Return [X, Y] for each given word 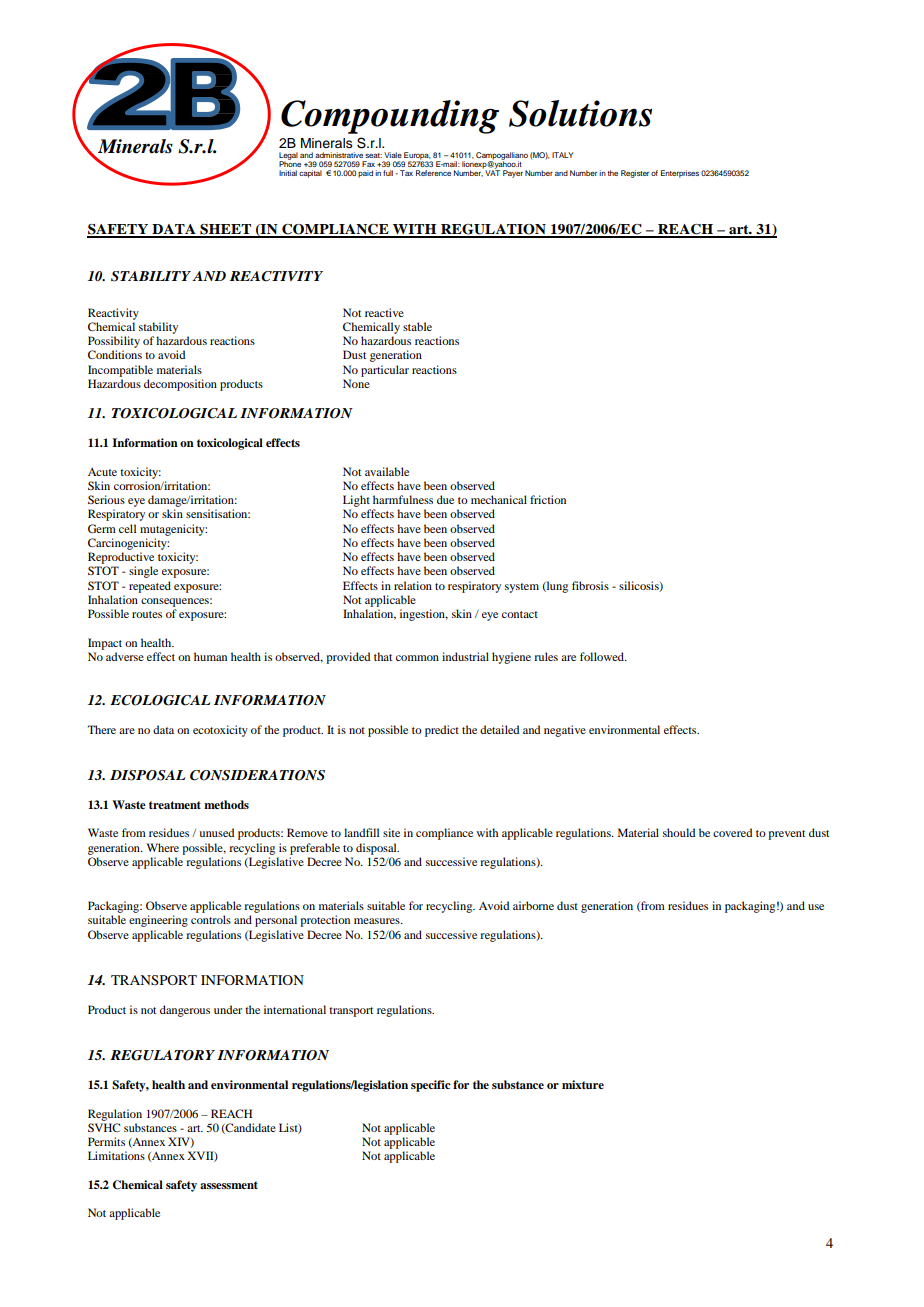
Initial [288, 173]
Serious [106, 499]
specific [431, 1086]
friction [548, 499]
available [387, 471]
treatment [175, 805]
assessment [229, 1185]
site [391, 832]
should [679, 832]
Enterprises [680, 174]
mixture [583, 1084]
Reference [433, 173]
